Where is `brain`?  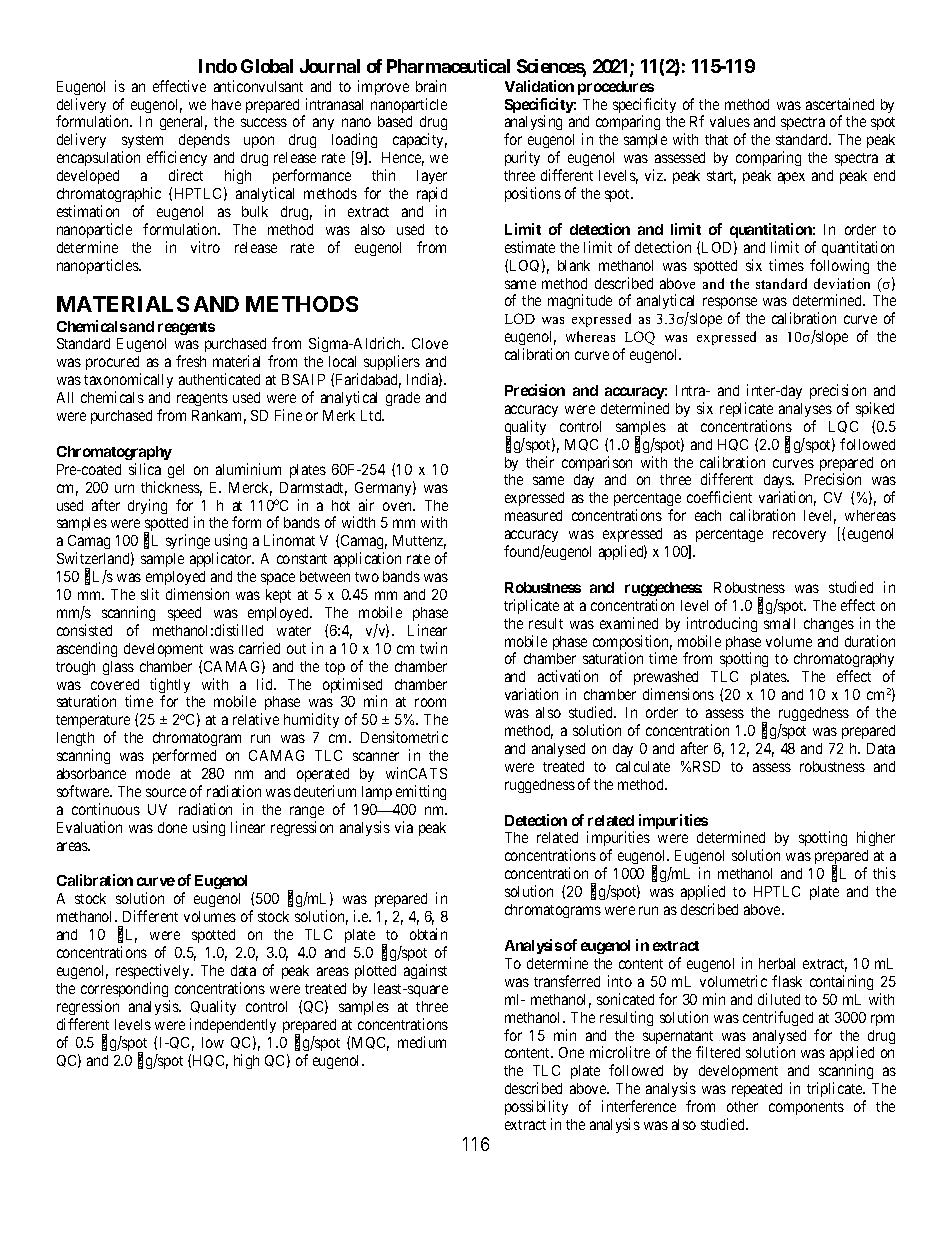
brain is located at coordinates (431, 86).
